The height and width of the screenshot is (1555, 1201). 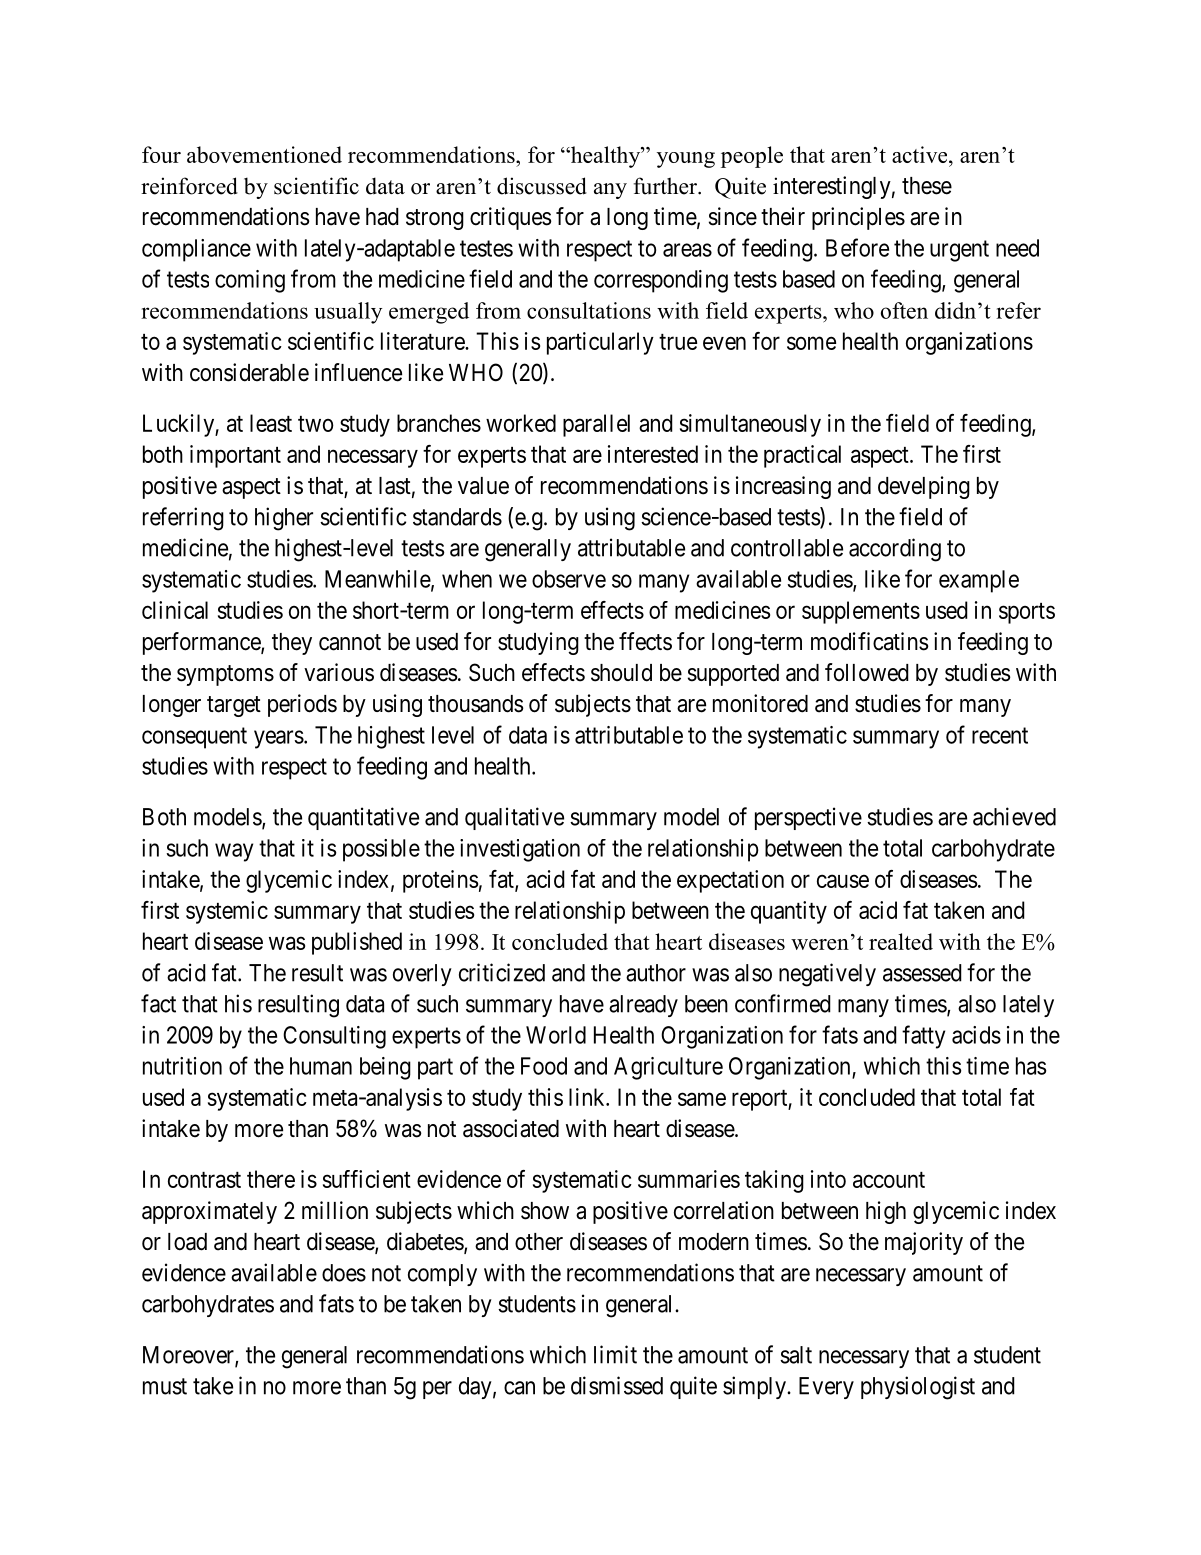 I want to click on should, so click(x=621, y=673).
